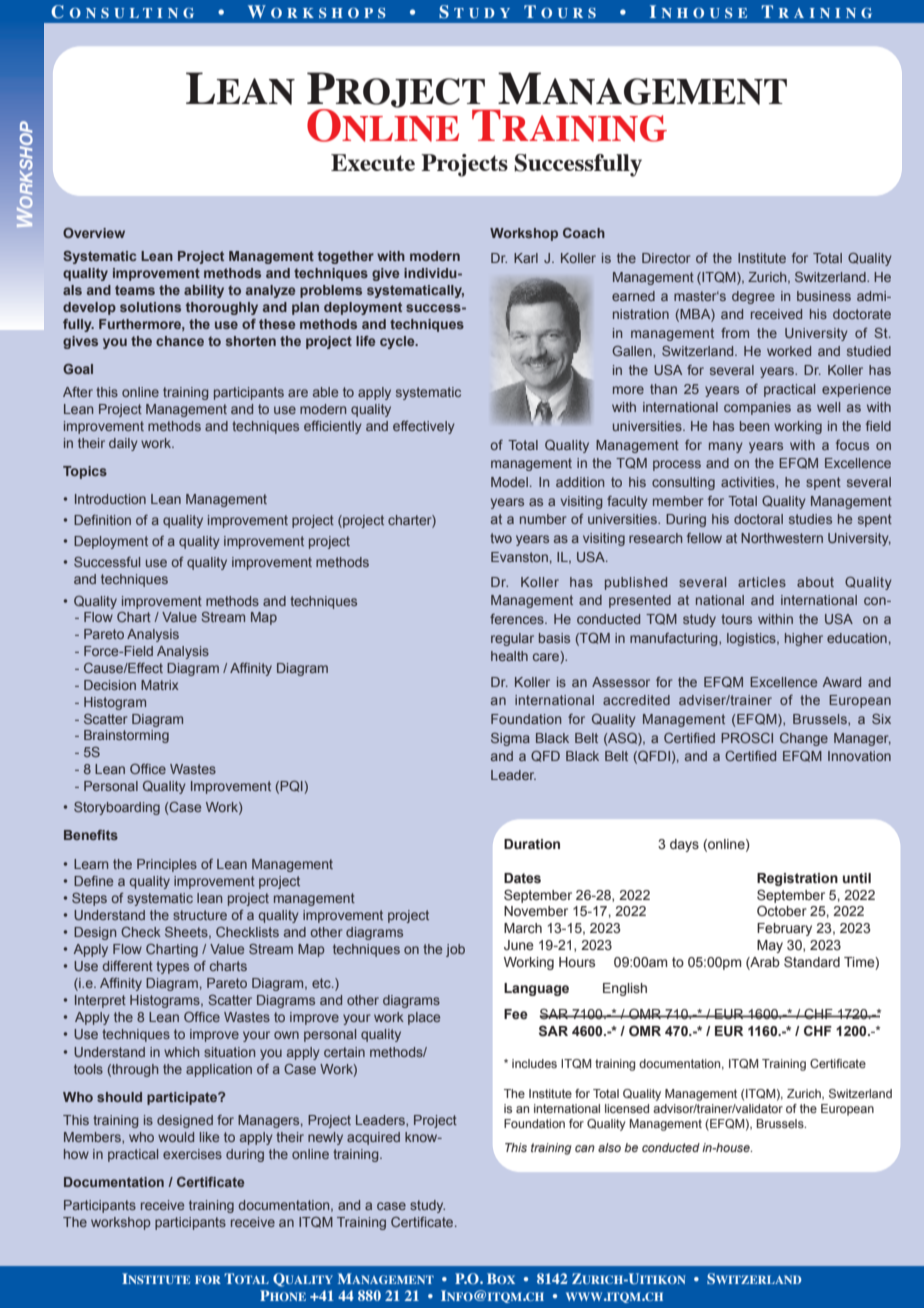  I want to click on Overview, so click(94, 233).
